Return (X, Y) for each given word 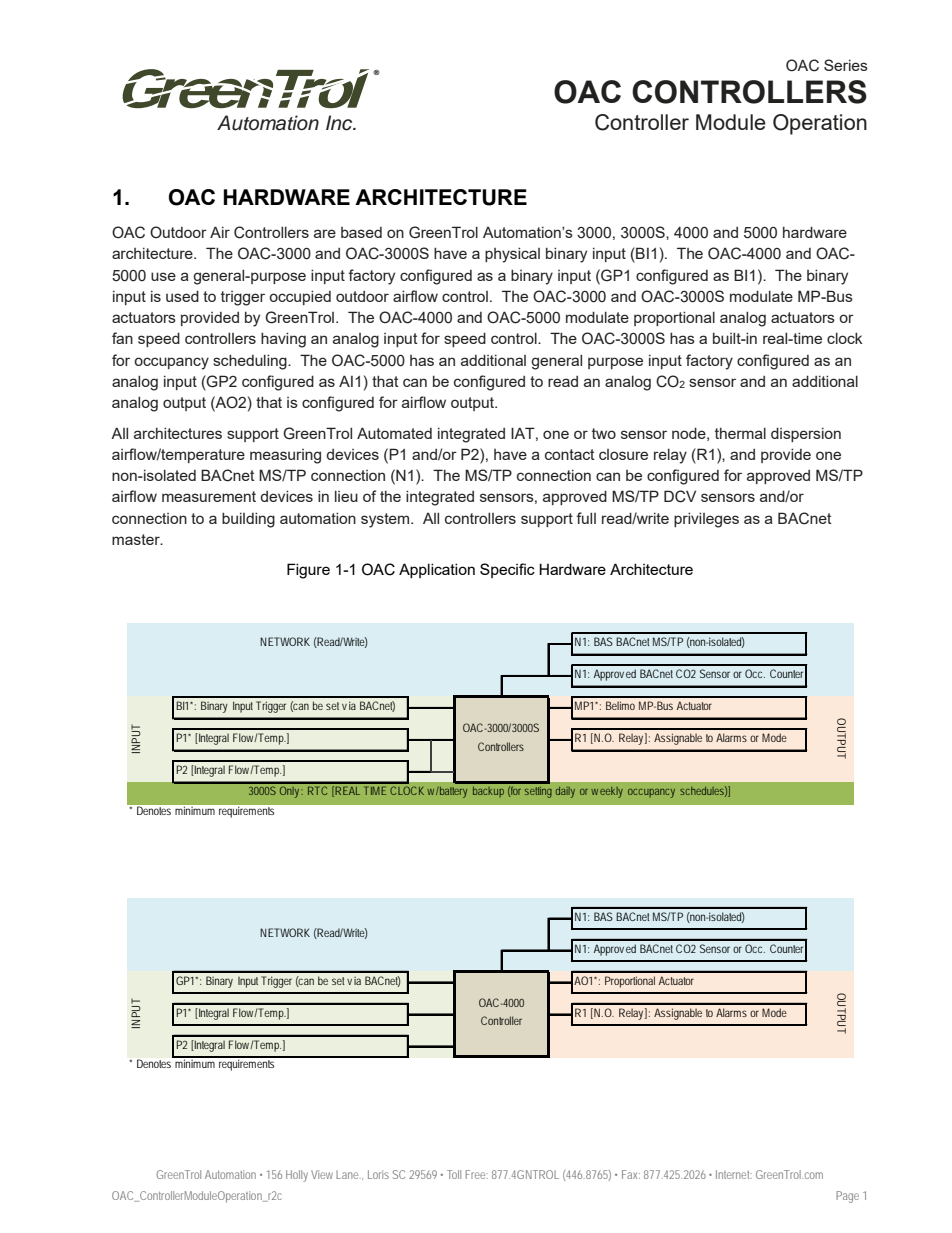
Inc (340, 123)
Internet (734, 1174)
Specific (507, 570)
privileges (706, 520)
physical (512, 255)
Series (846, 65)
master (137, 539)
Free (475, 1174)
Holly (297, 1176)
